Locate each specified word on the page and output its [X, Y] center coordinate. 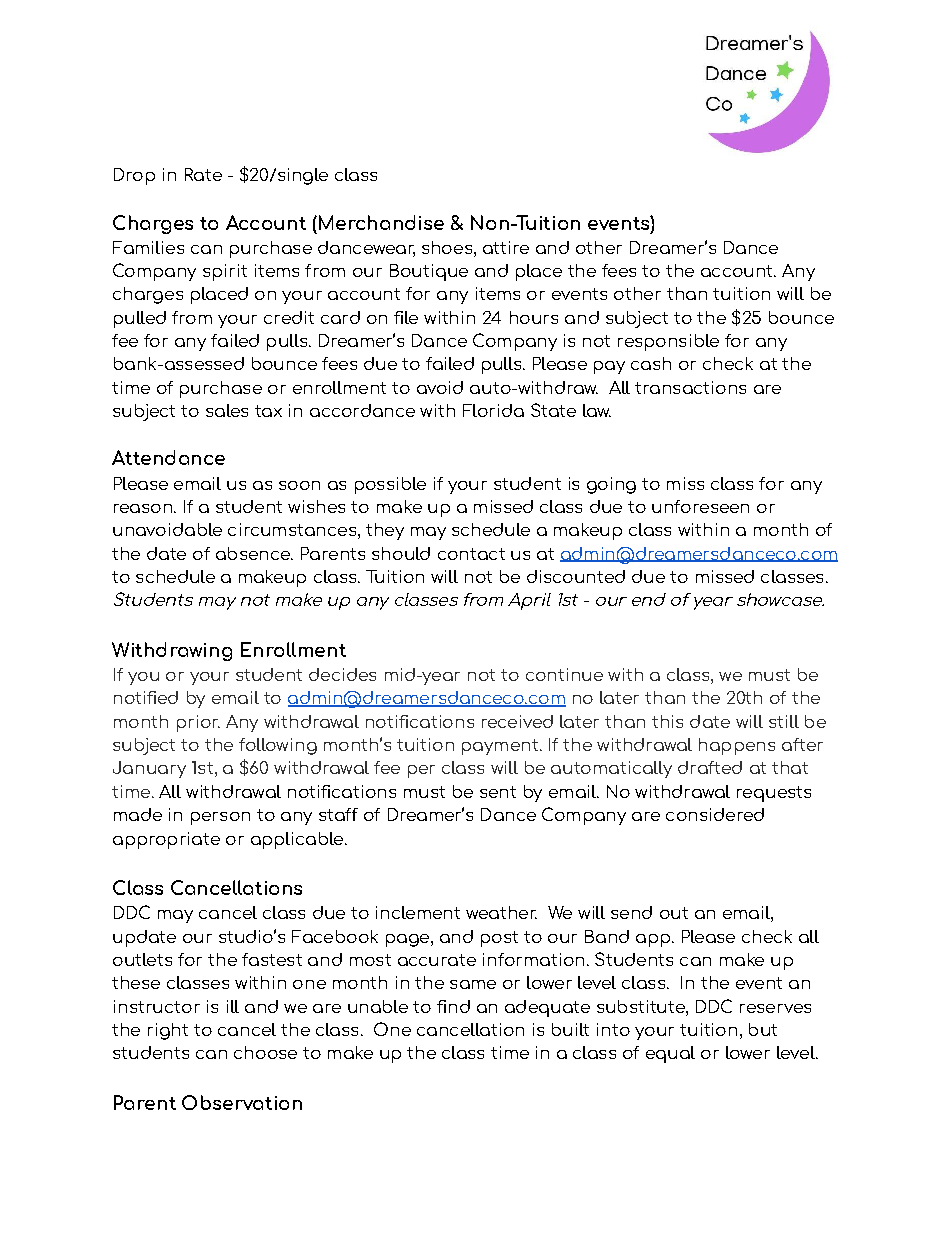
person [220, 818]
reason [143, 508]
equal [670, 1054]
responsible [668, 342]
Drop [134, 176]
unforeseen [700, 506]
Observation [242, 1102]
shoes [447, 247]
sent [498, 792]
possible [390, 485]
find [453, 1006]
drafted [710, 767]
